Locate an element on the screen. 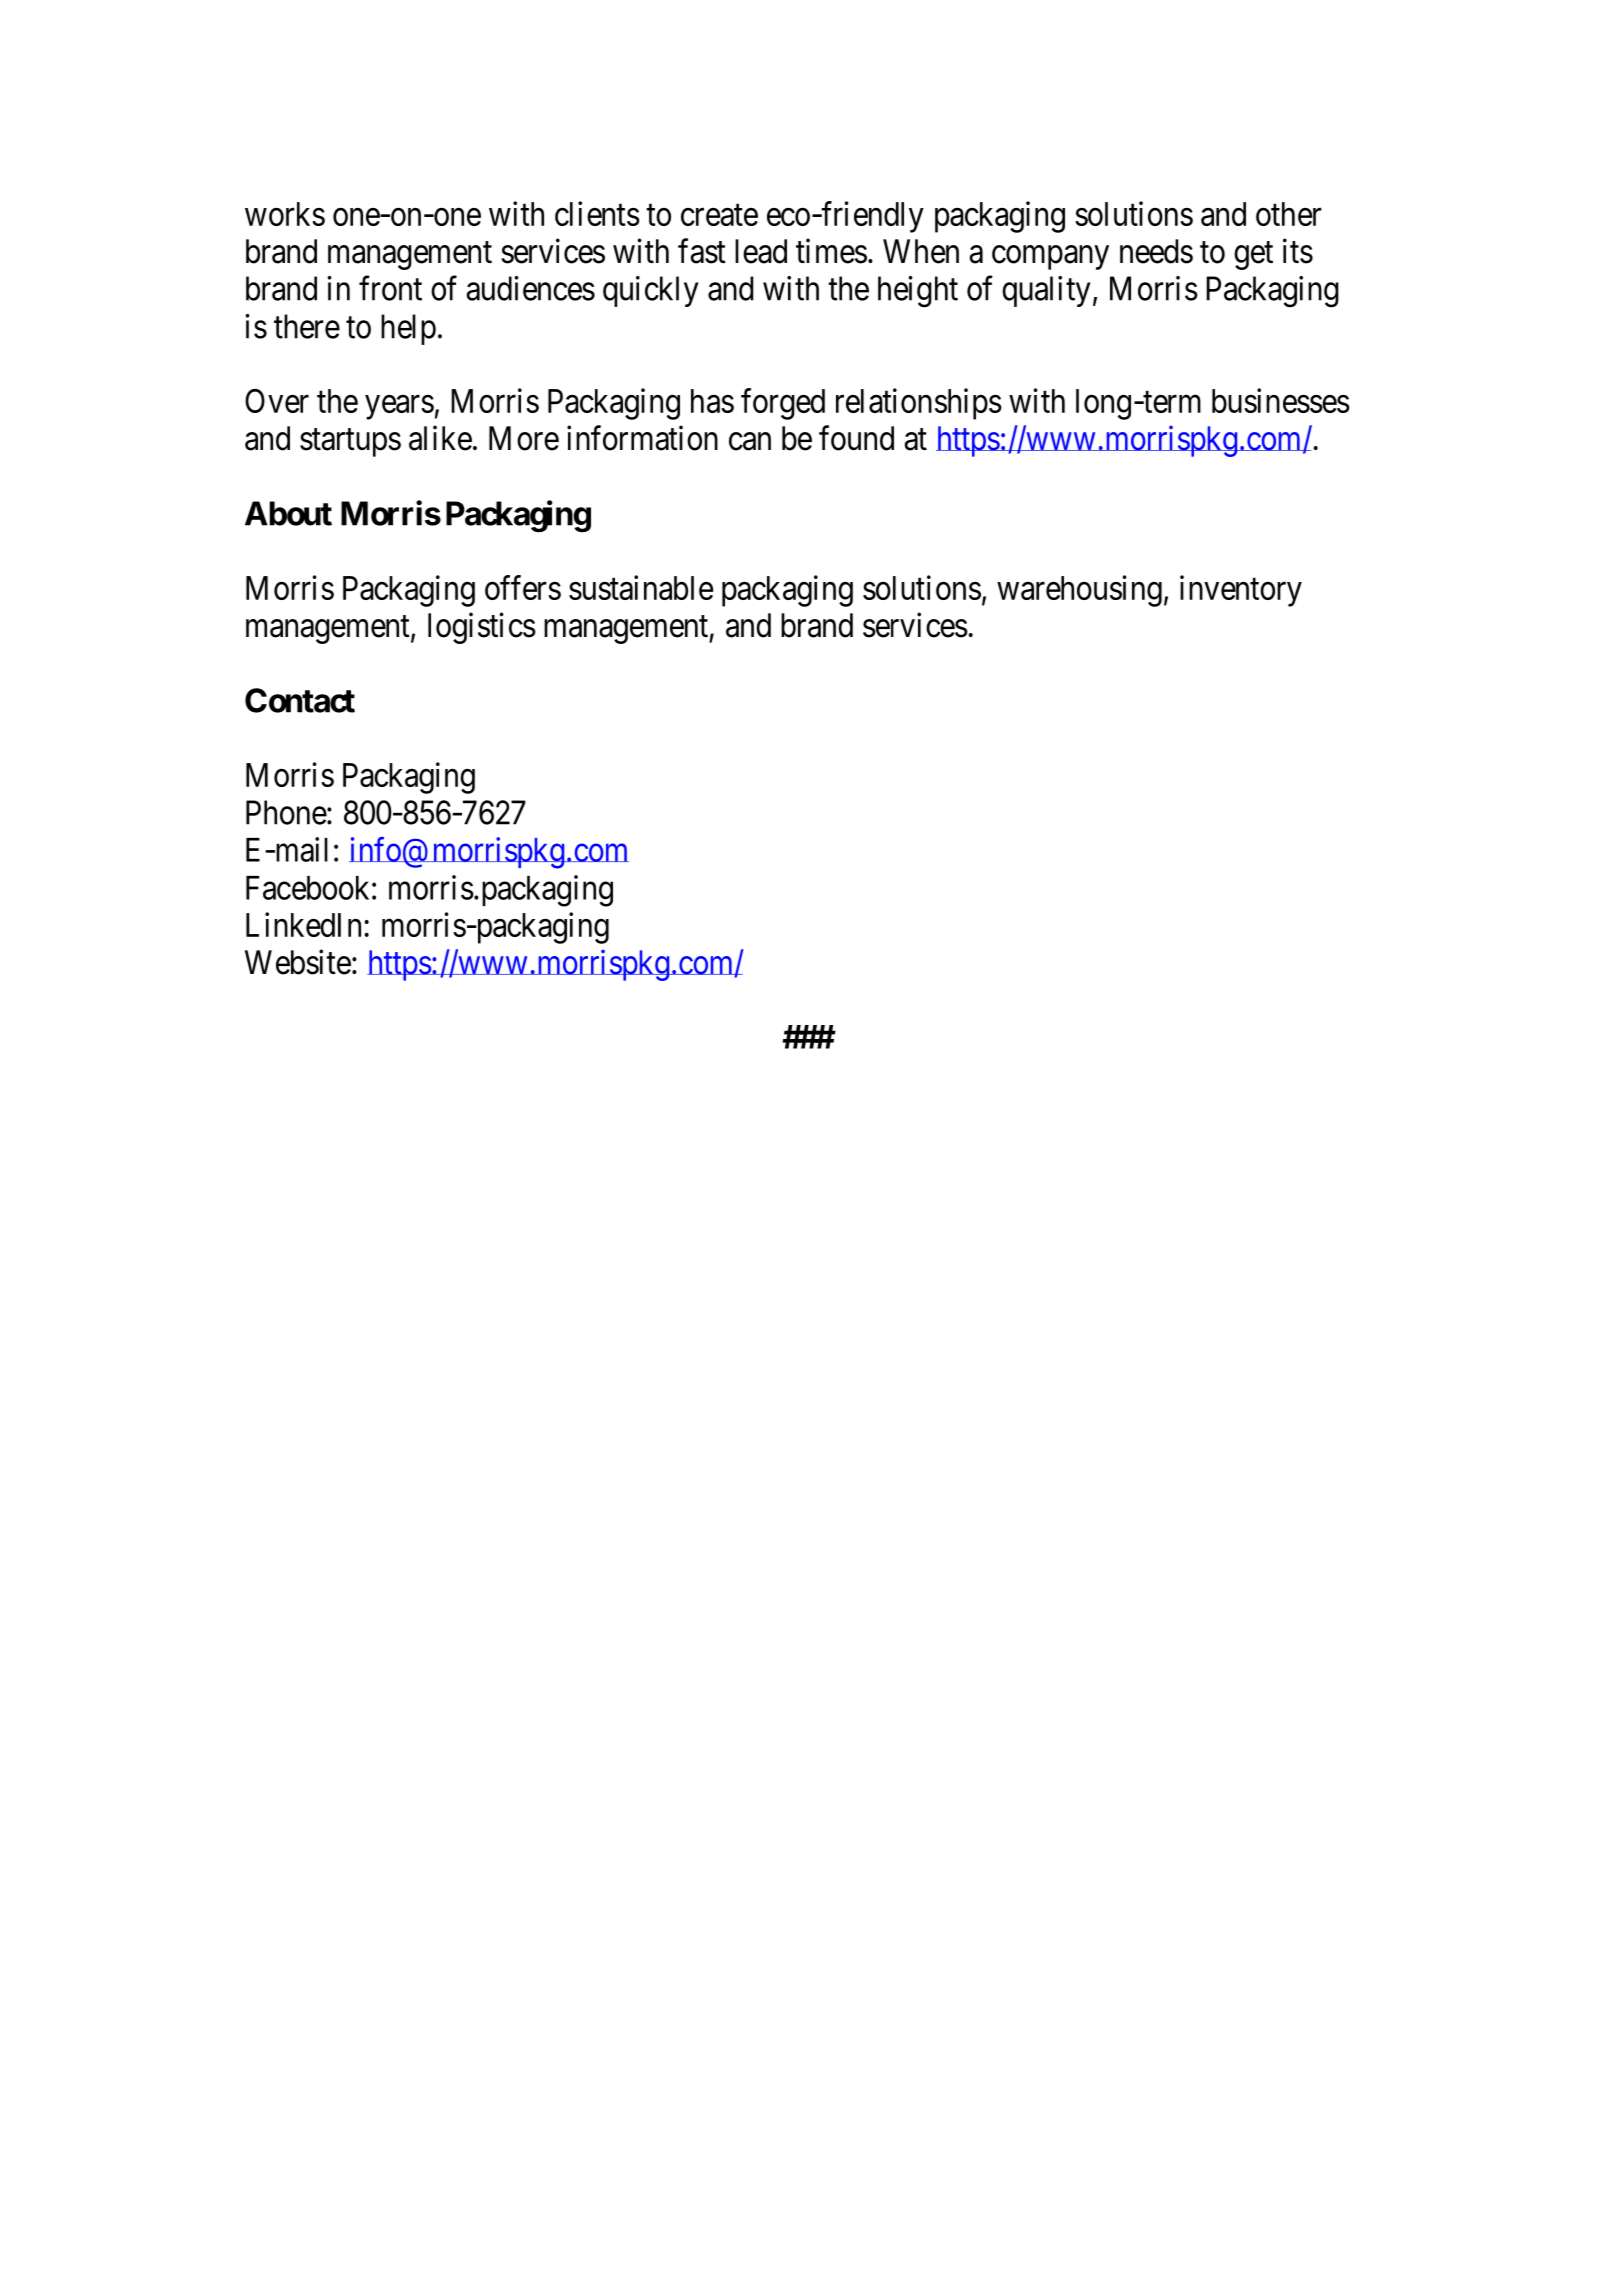  needs is located at coordinates (1156, 251).
